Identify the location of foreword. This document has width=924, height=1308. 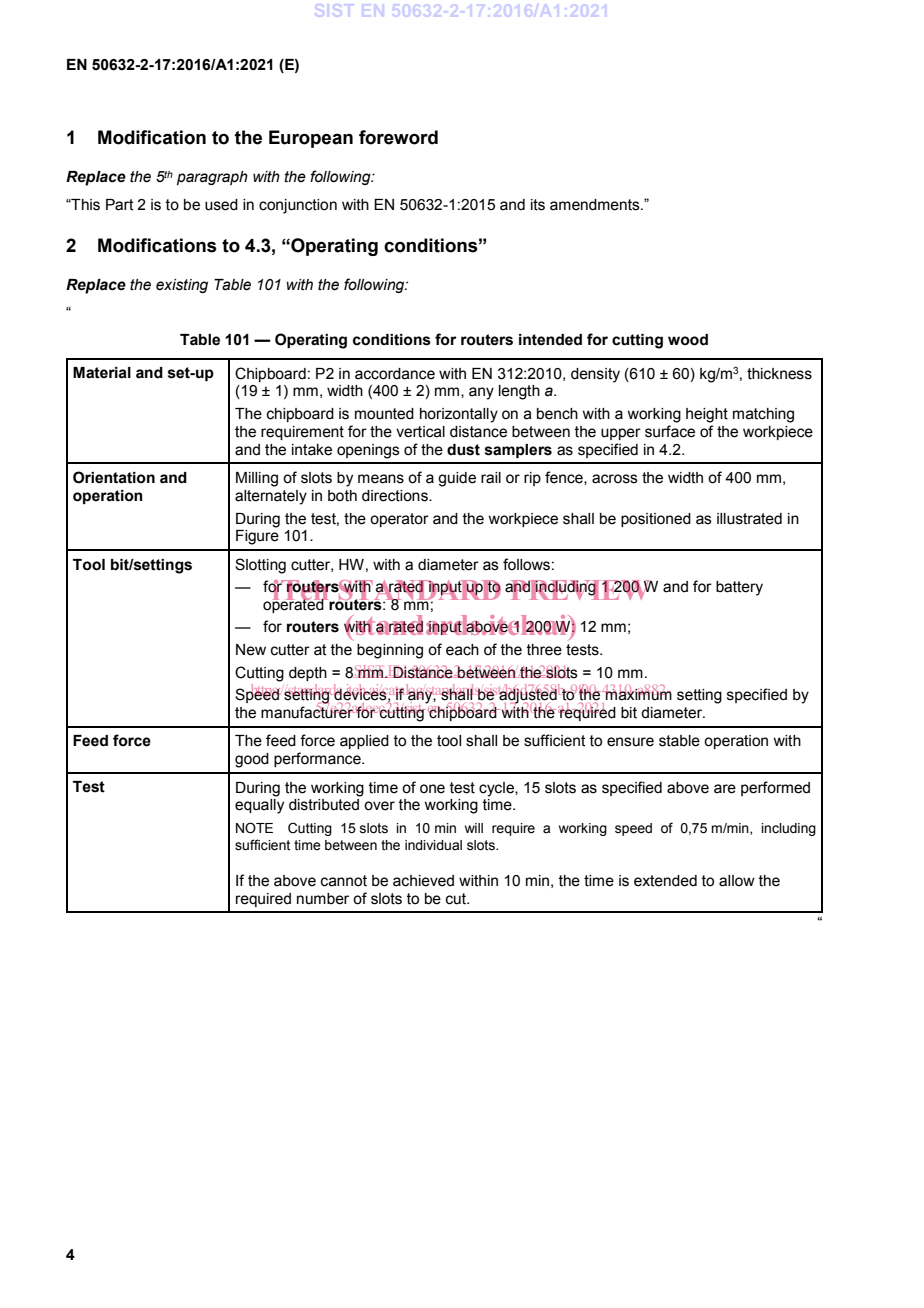
(398, 137).
